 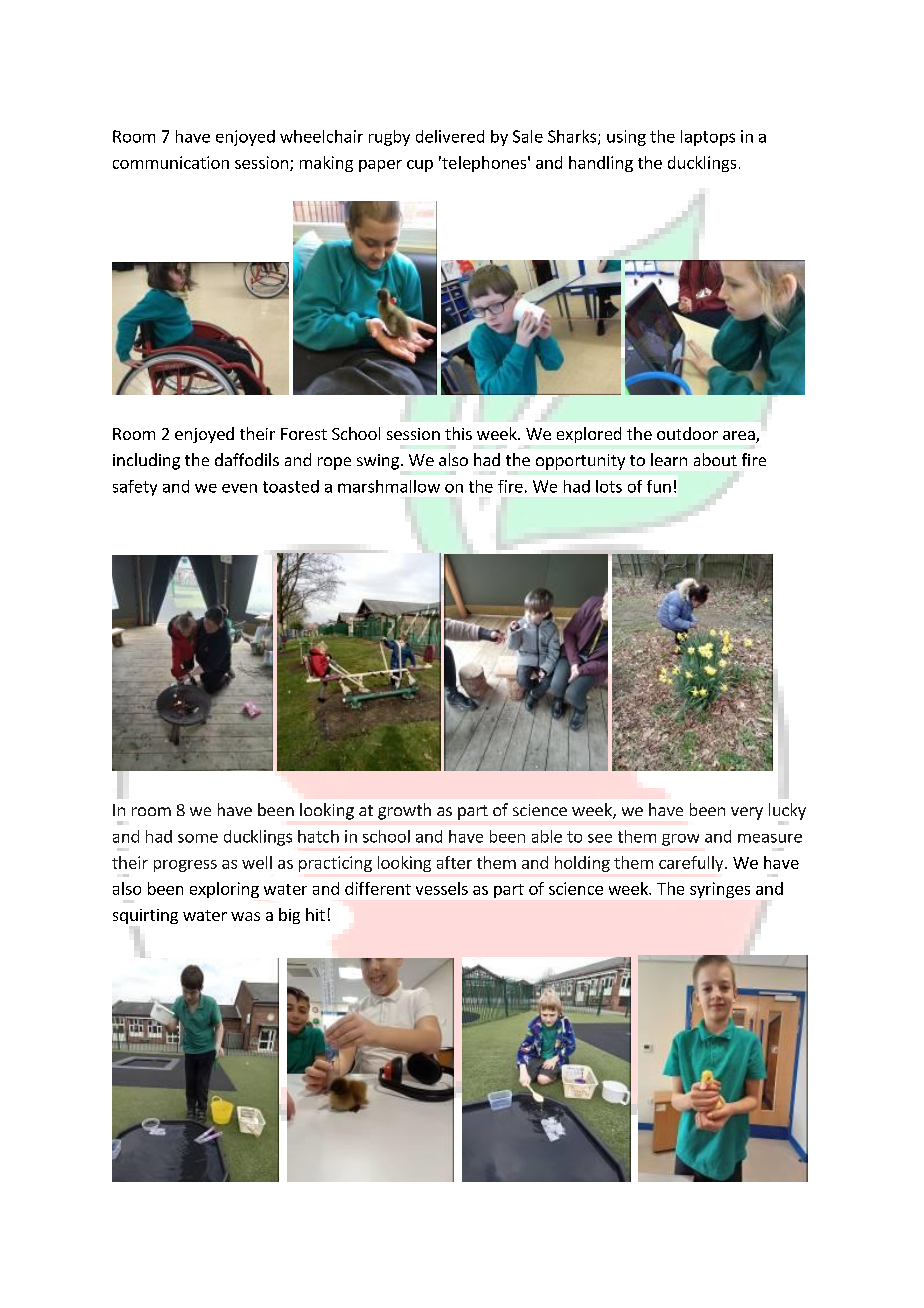 I want to click on communication, so click(x=171, y=162).
